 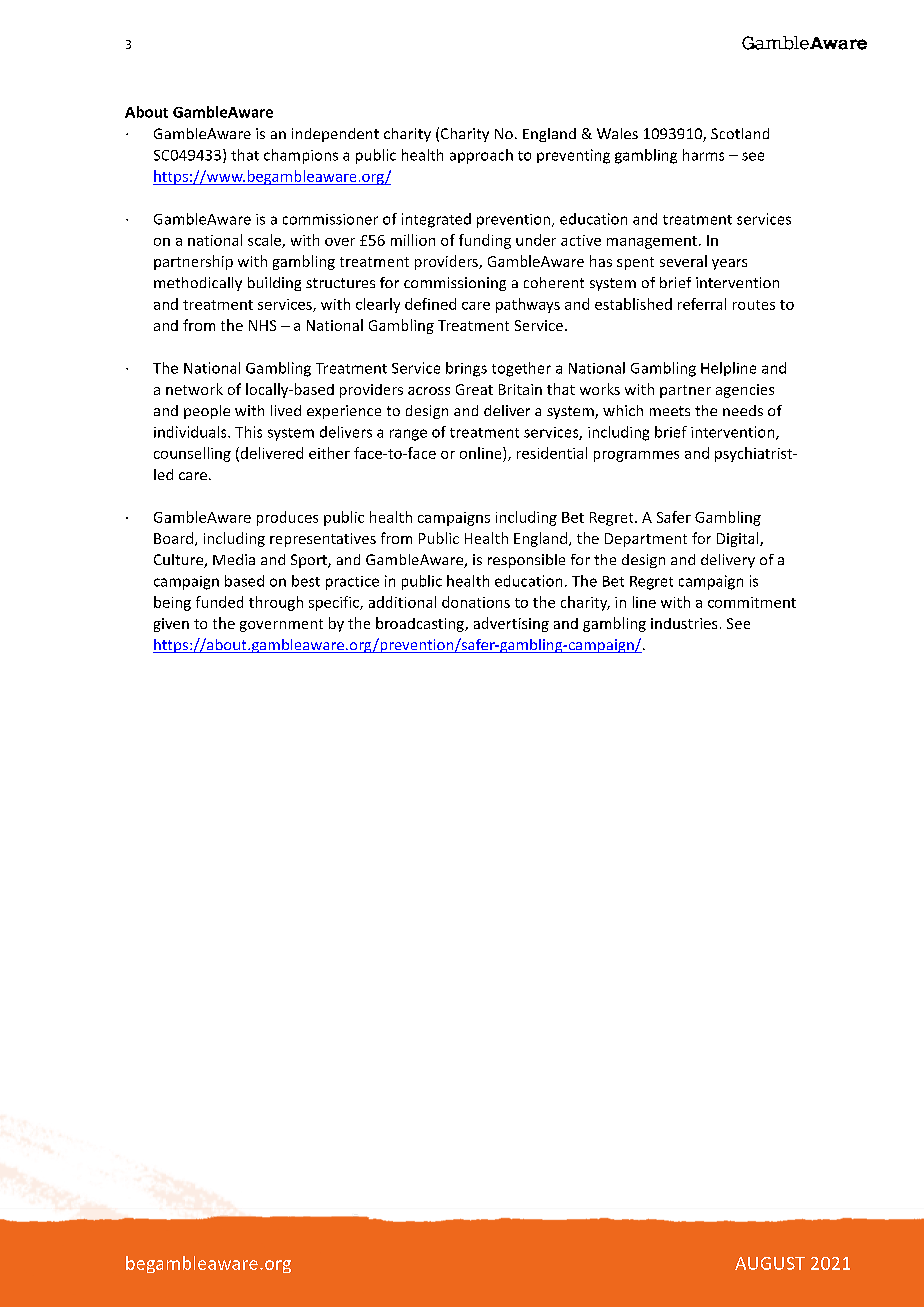 What do you see at coordinates (770, 1263) in the screenshot?
I see `AUGUST` at bounding box center [770, 1263].
